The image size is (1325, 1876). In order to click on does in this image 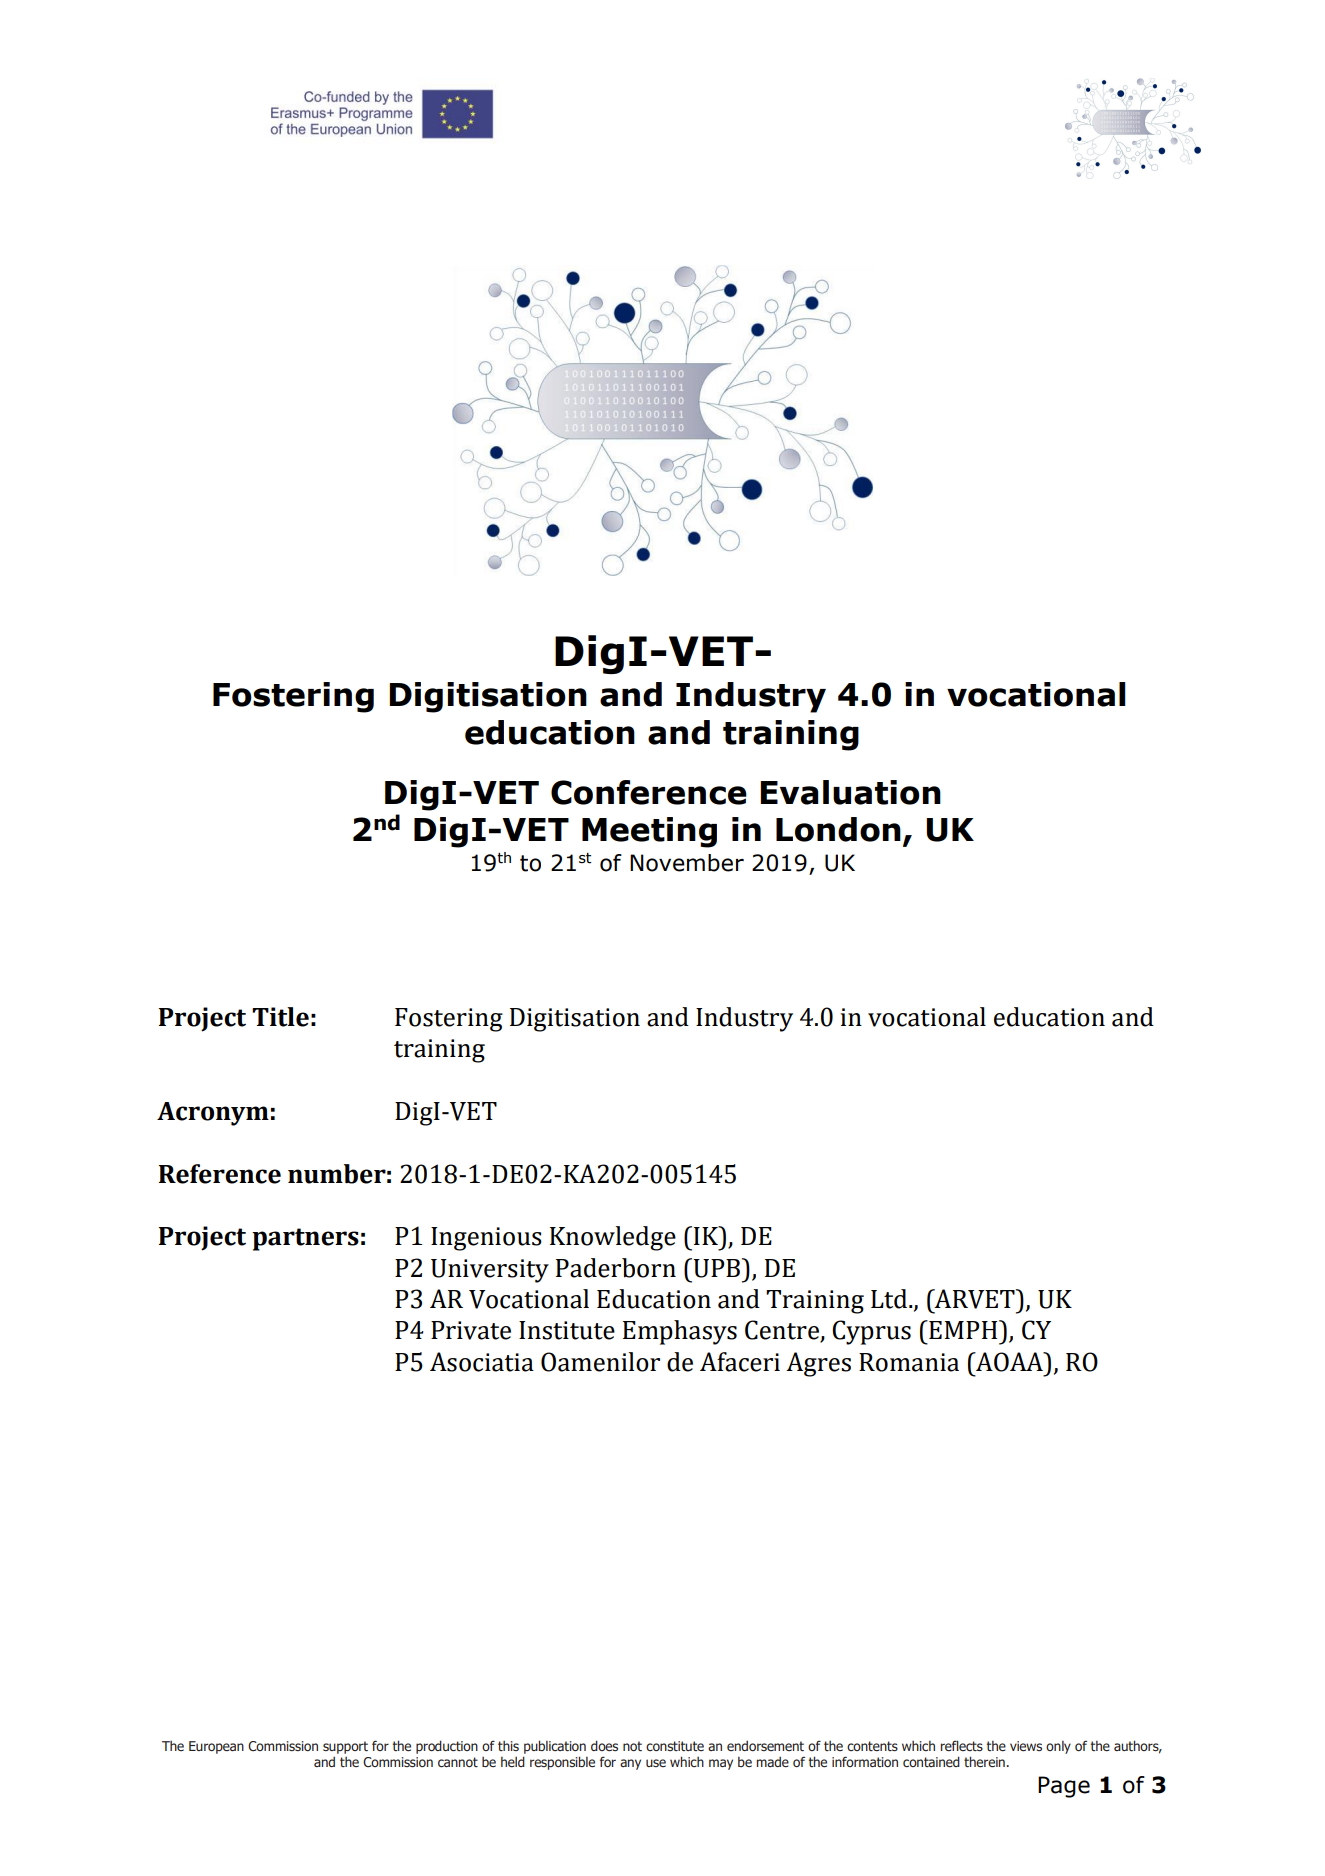, I will do `click(604, 1745)`.
